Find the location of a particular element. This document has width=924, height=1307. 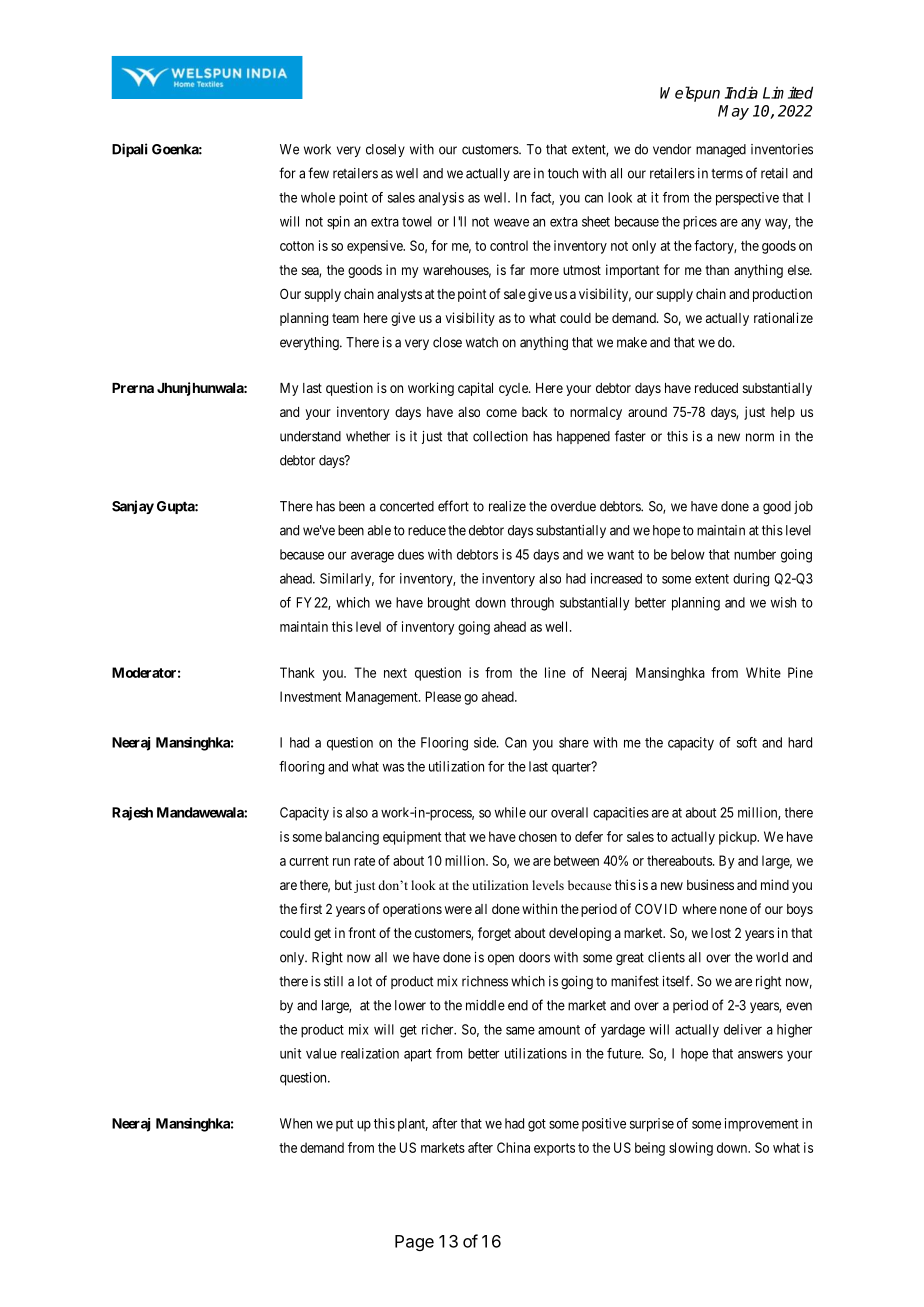

few is located at coordinates (318, 173).
